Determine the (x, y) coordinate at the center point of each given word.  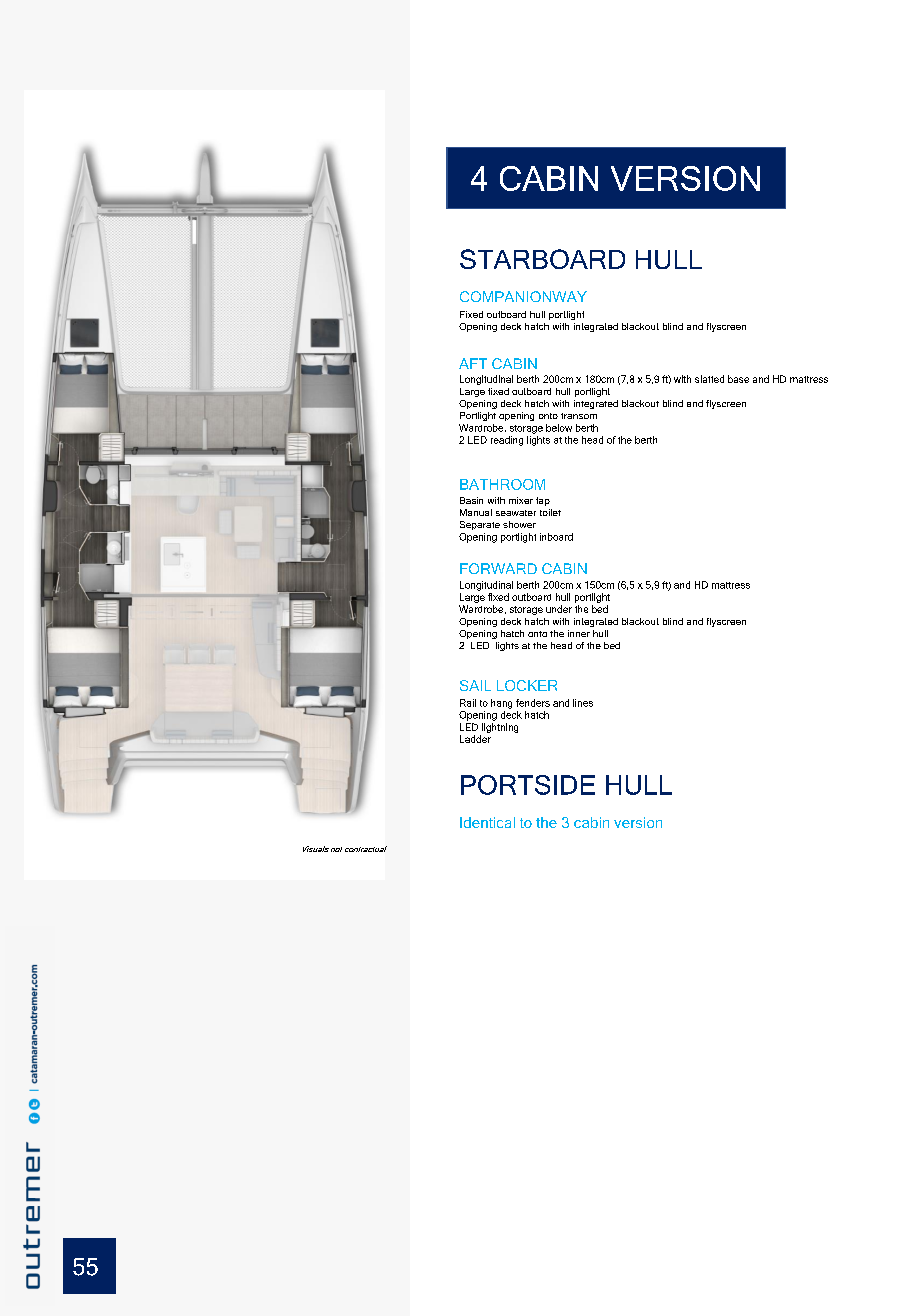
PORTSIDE (528, 785)
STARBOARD (542, 259)
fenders (533, 703)
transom (579, 416)
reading (507, 441)
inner (579, 633)
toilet (550, 512)
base (738, 379)
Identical (487, 822)
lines (583, 703)
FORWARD (498, 568)
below (559, 428)
